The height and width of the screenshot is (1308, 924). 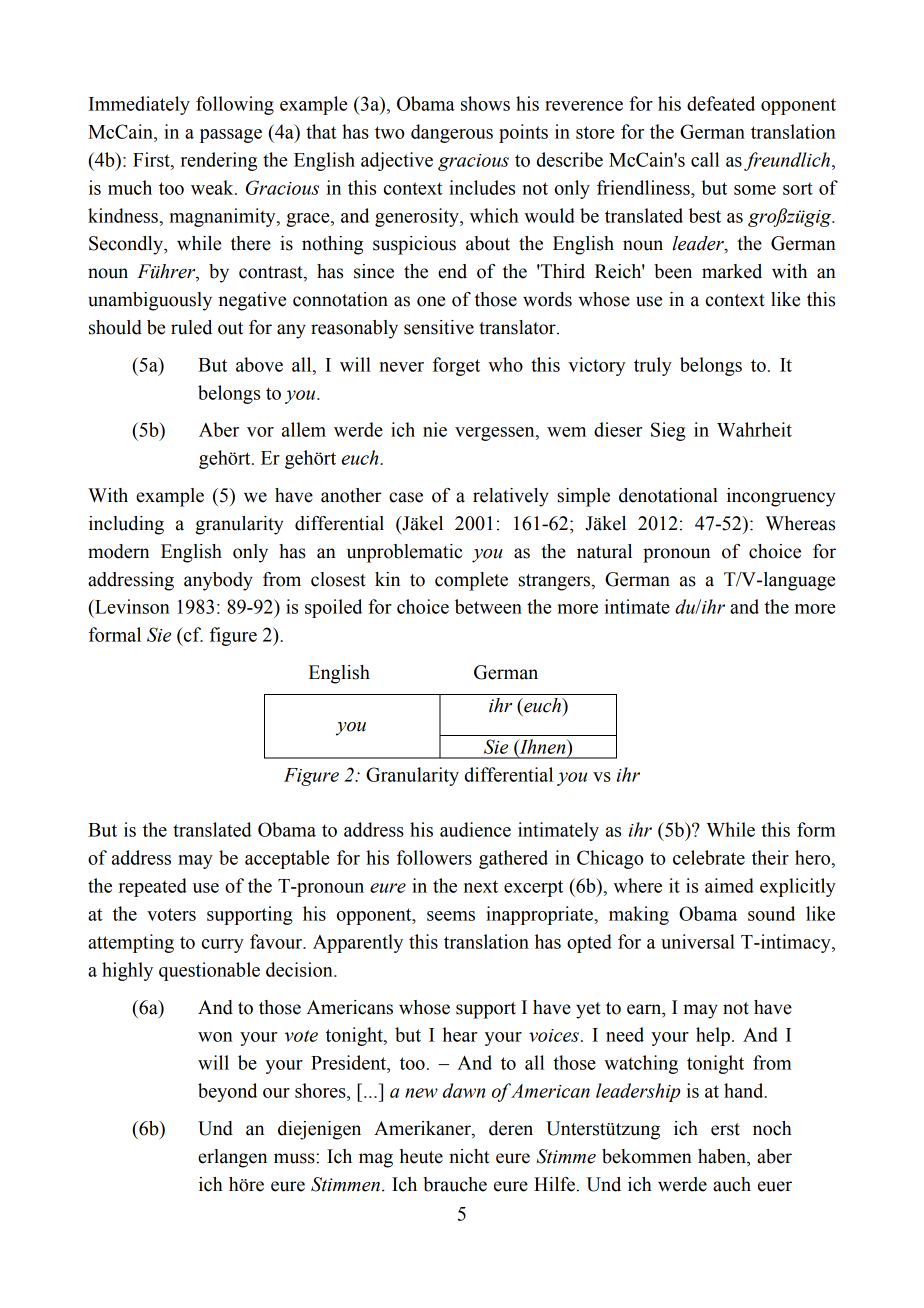 What do you see at coordinates (723, 1156) in the screenshot?
I see `haben` at bounding box center [723, 1156].
